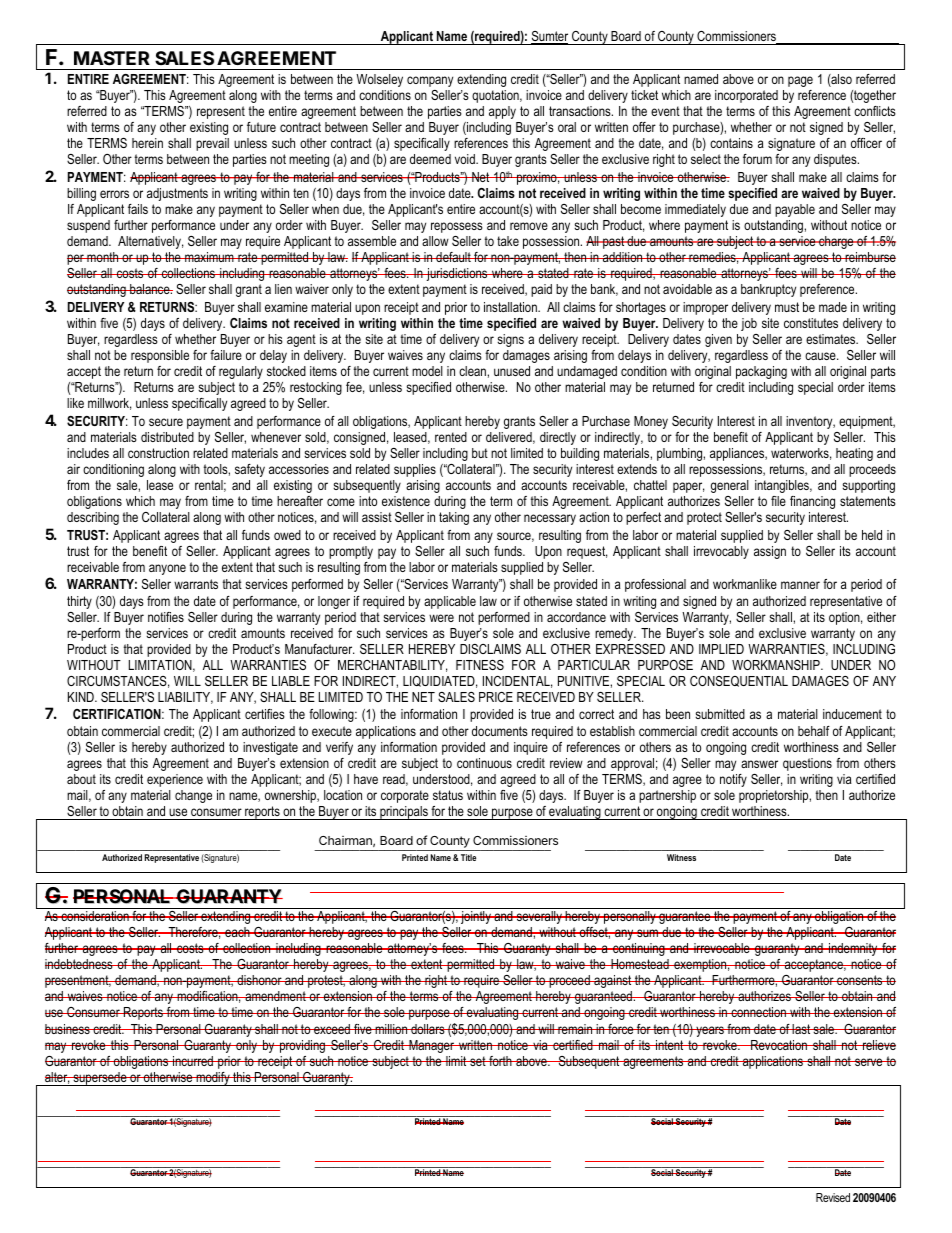  Describe the element at coordinates (800, 585) in the screenshot. I see `manner` at that location.
